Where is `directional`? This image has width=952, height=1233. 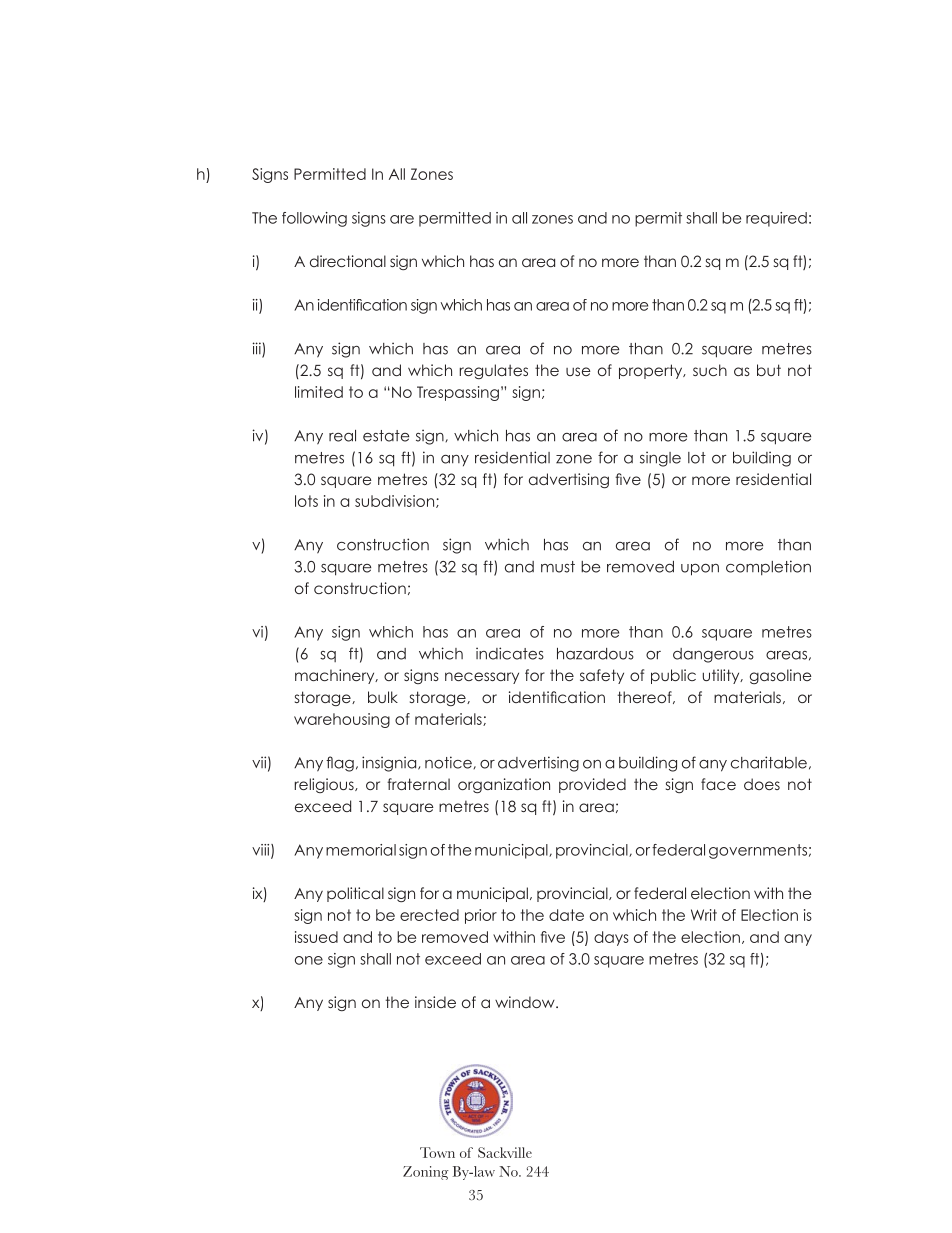 directional is located at coordinates (348, 261).
